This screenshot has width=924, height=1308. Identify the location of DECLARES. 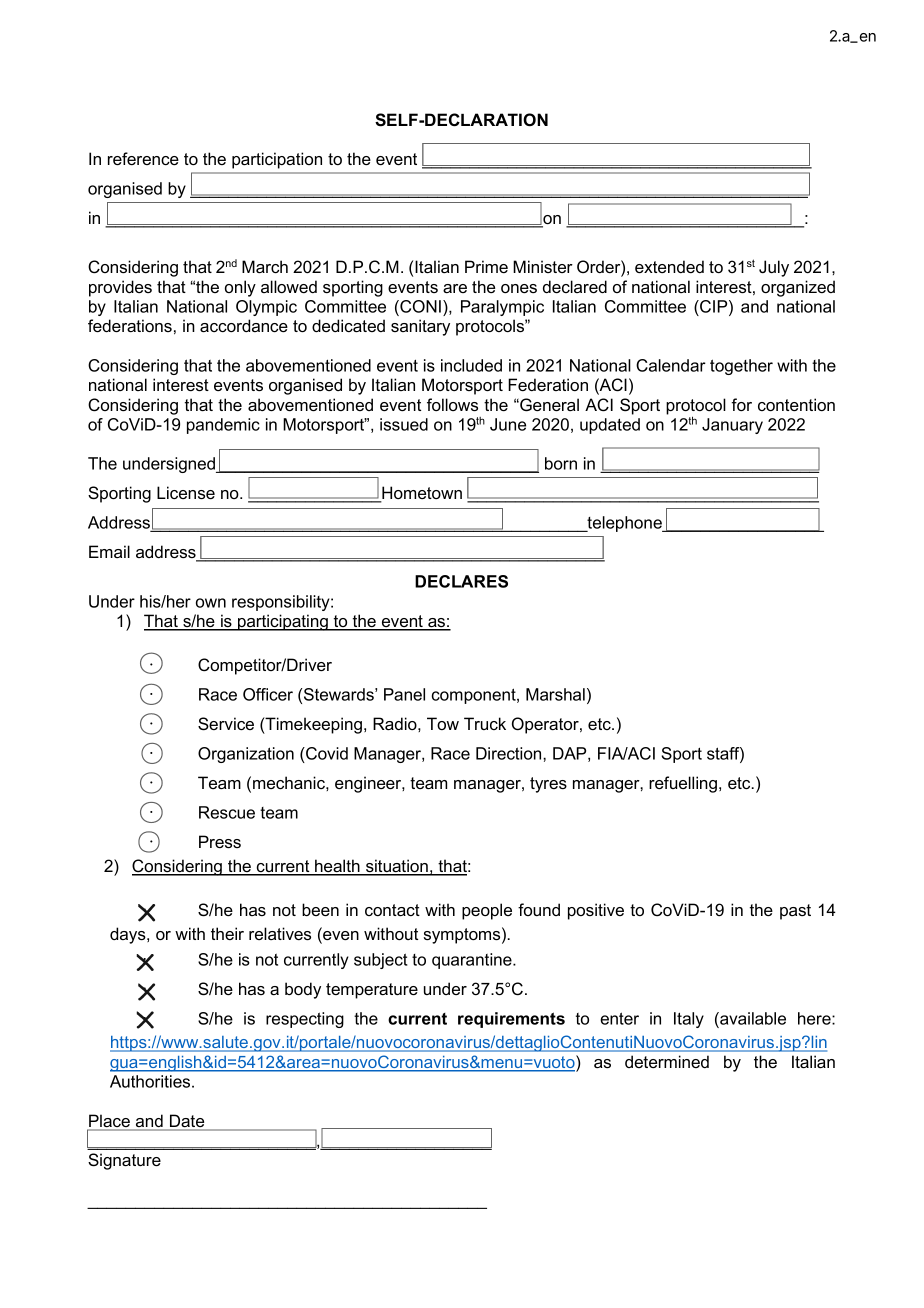
(461, 581).
